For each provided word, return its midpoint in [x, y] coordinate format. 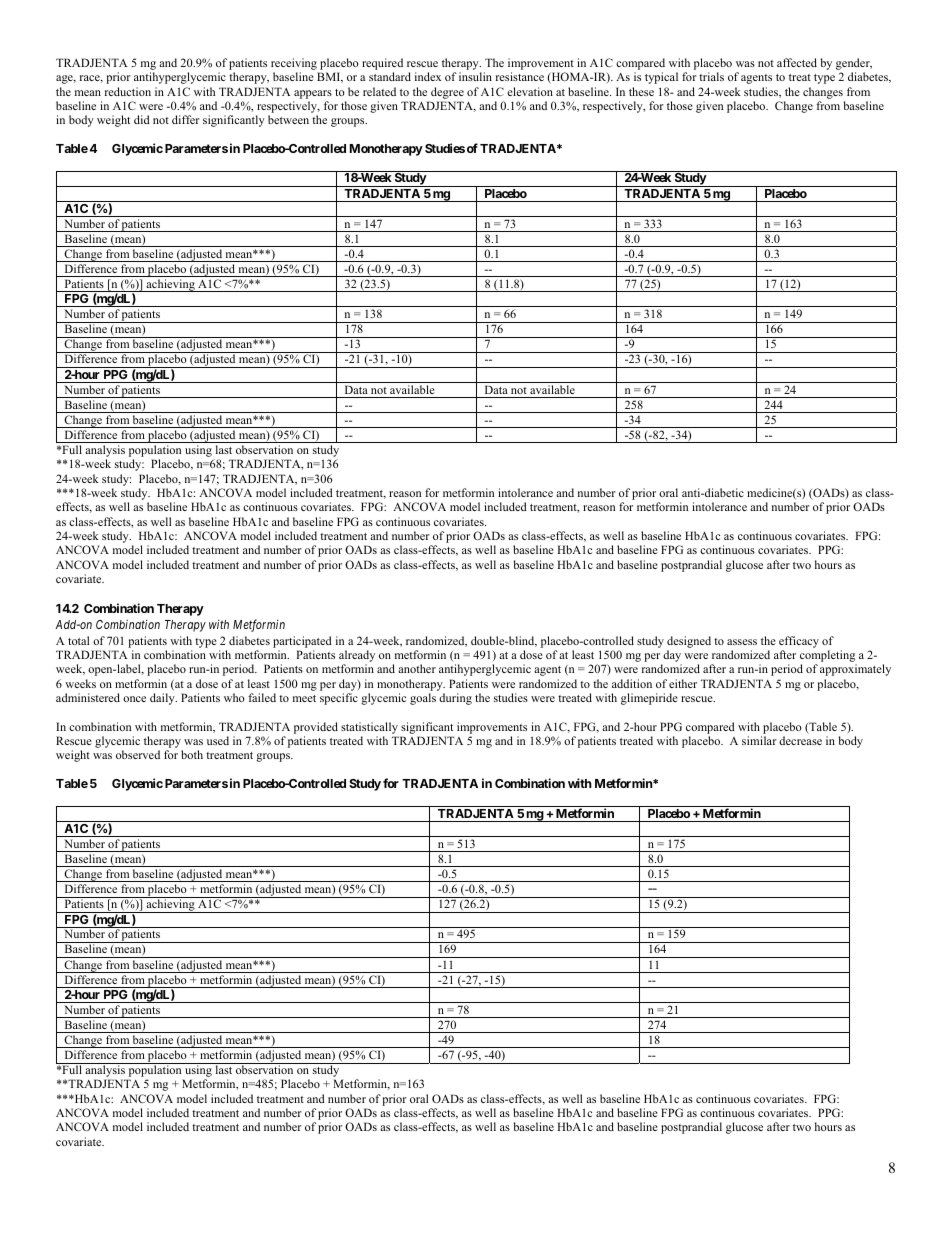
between [288, 119]
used [218, 740]
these [641, 91]
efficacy [799, 643]
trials [711, 76]
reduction [128, 91]
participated [302, 642]
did [142, 119]
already [357, 657]
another [417, 668]
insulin [475, 76]
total [78, 640]
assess [742, 642]
